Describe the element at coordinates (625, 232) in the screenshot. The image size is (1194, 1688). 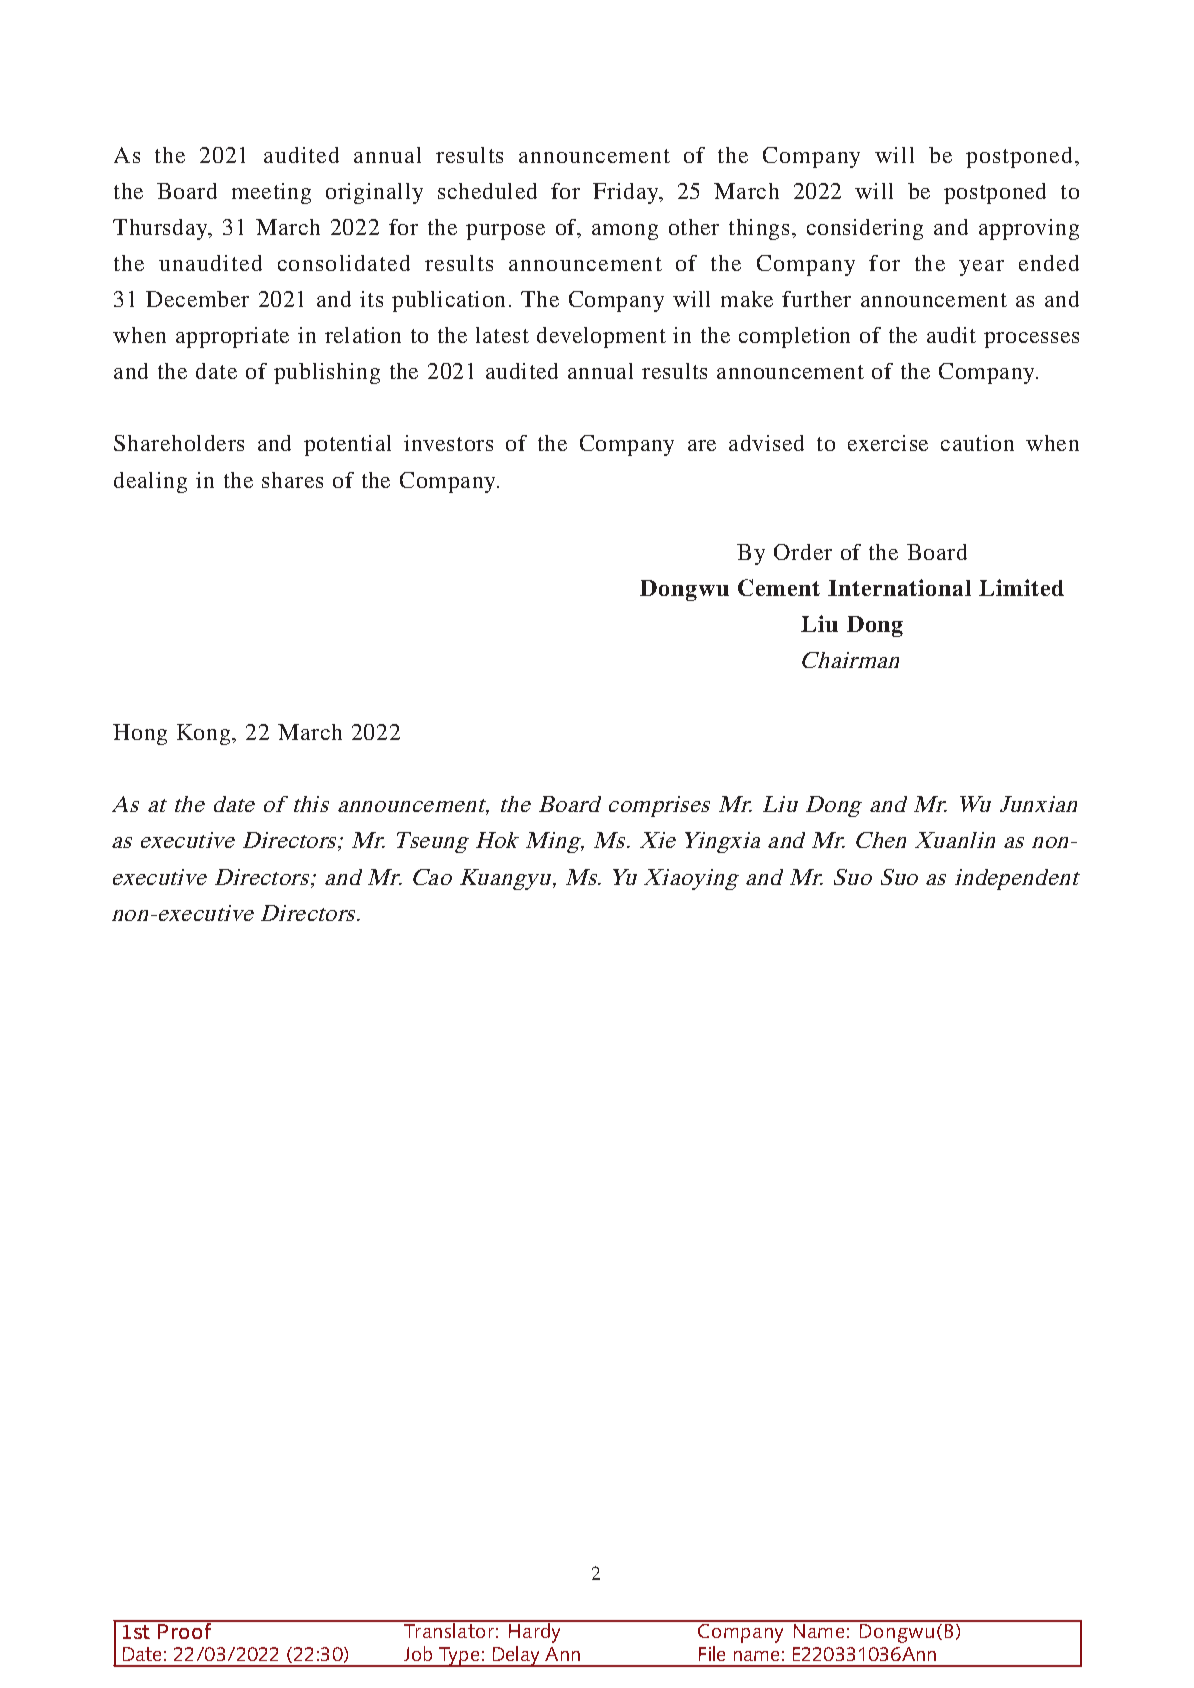
I see `among` at that location.
